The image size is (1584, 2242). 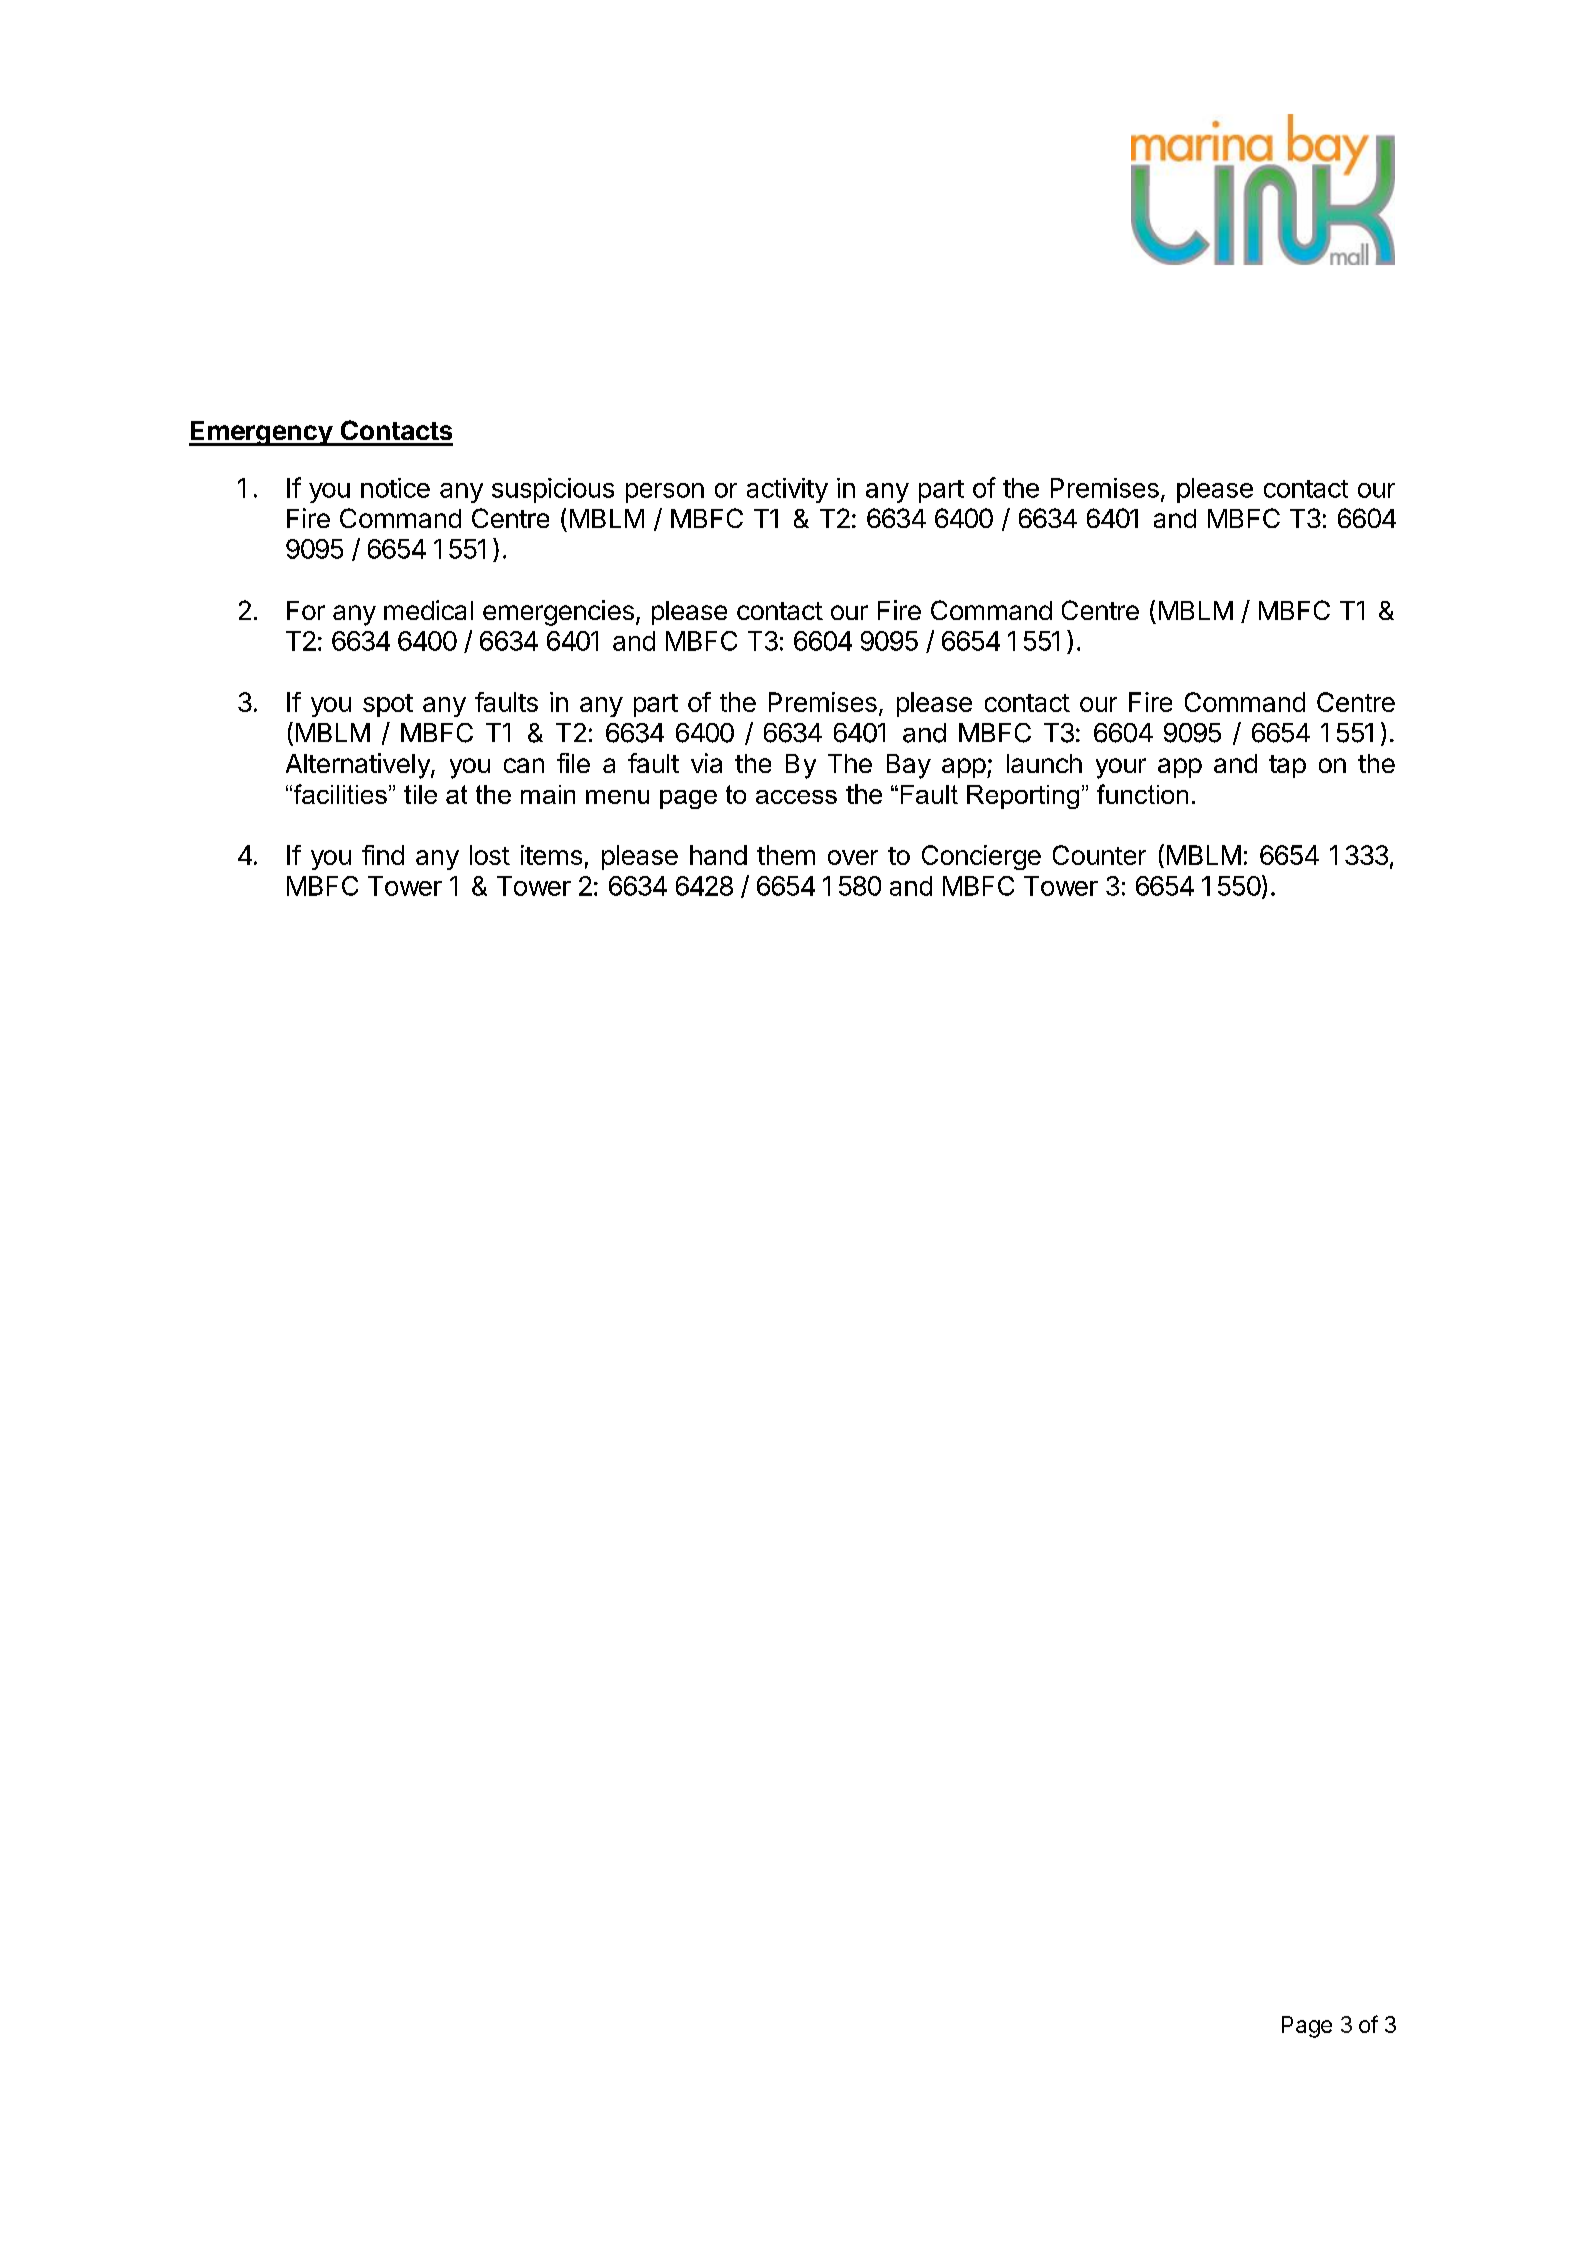 What do you see at coordinates (1044, 763) in the screenshot?
I see `launch` at bounding box center [1044, 763].
